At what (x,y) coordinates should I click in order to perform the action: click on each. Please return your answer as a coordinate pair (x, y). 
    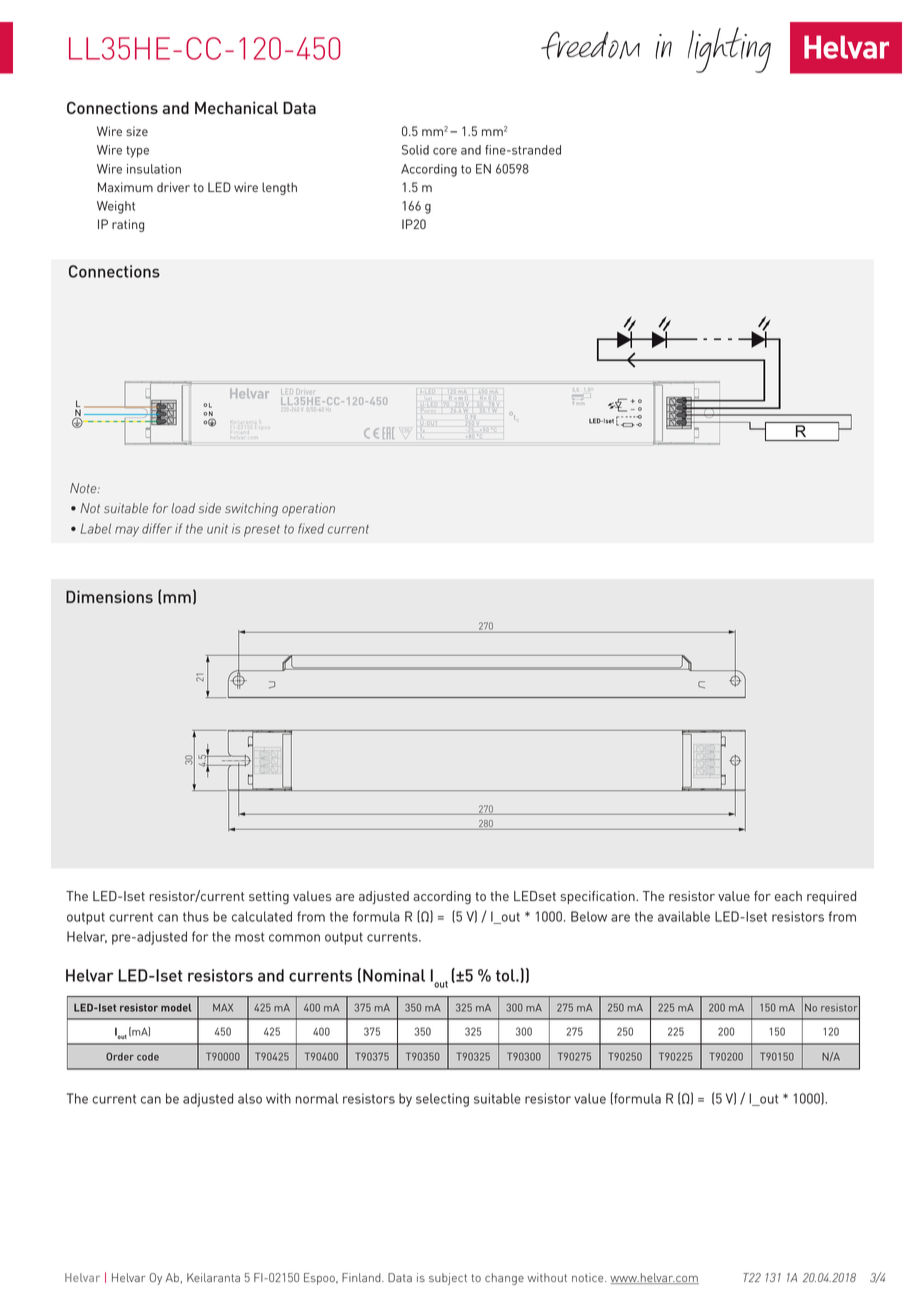
    Looking at the image, I should click on (788, 896).
